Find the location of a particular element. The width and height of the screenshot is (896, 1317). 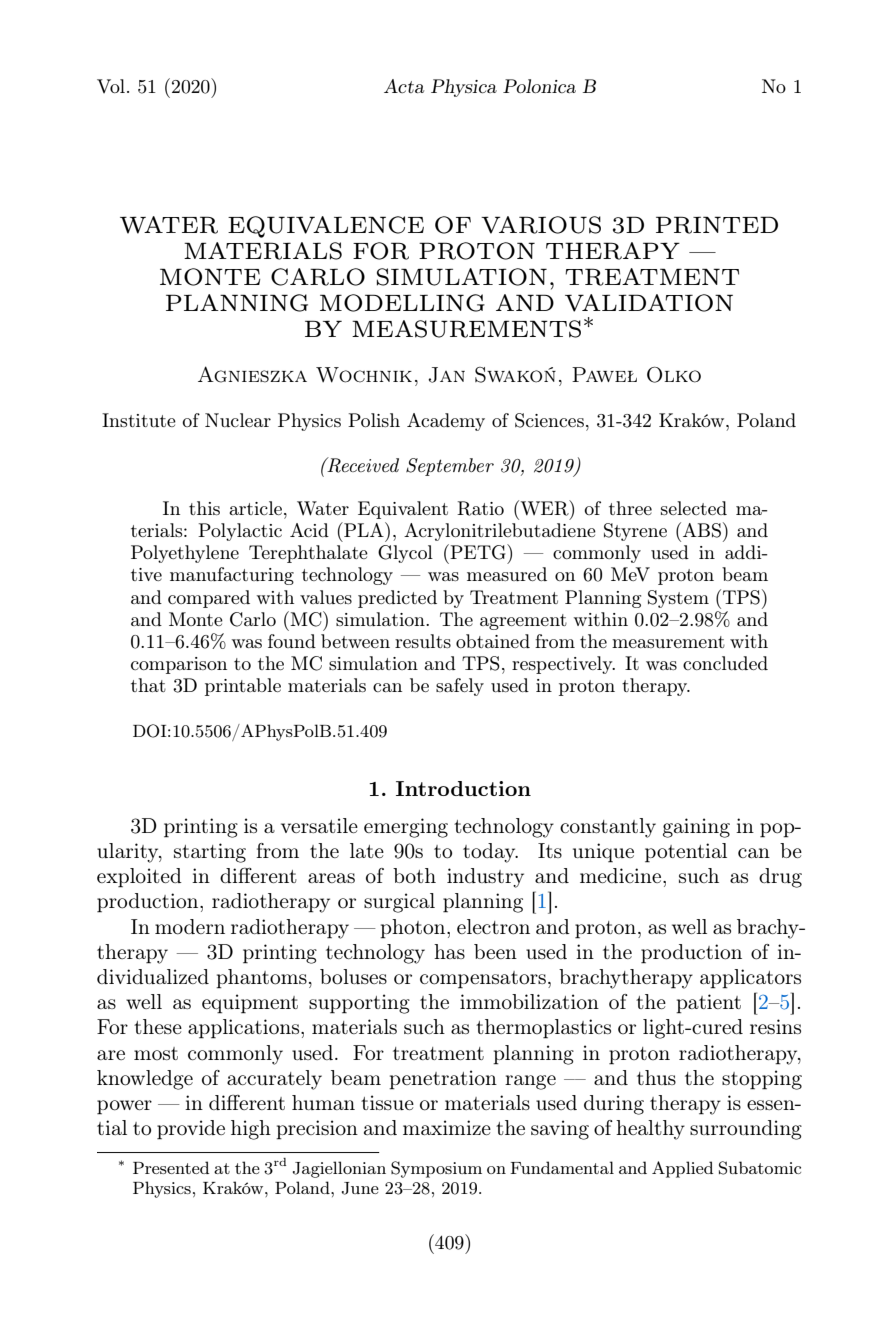

Presented is located at coordinates (171, 1167).
